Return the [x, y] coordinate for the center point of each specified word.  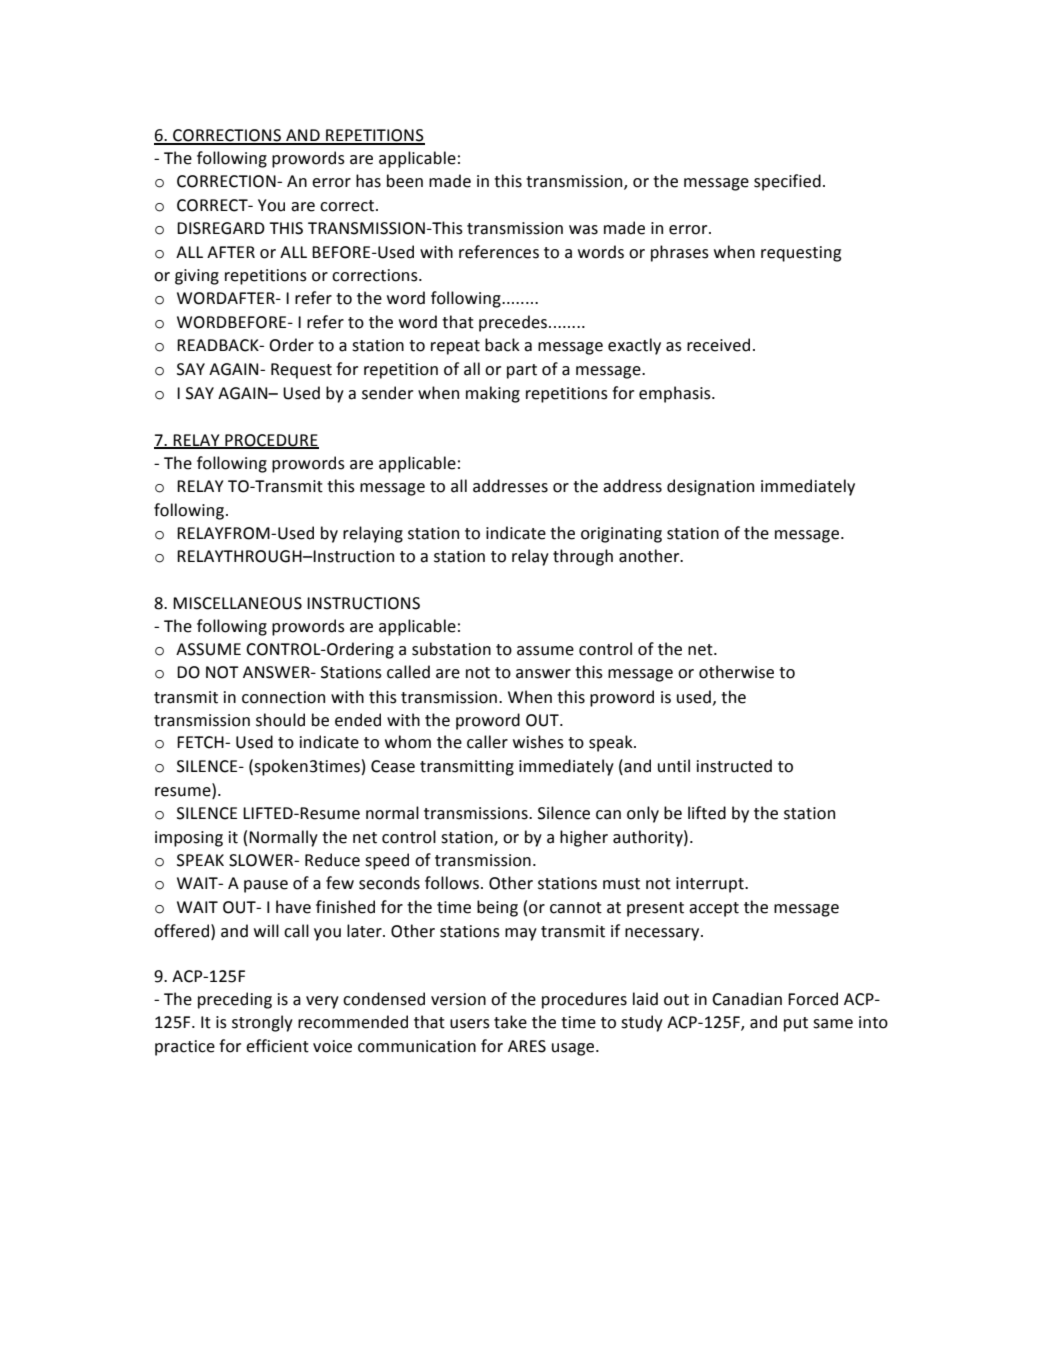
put [796, 1024]
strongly [262, 1023]
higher [584, 838]
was [583, 230]
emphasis [676, 394]
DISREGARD [221, 228]
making [493, 394]
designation [710, 487]
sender [387, 393]
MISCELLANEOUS [237, 603]
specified [787, 182]
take [510, 1022]
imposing [189, 839]
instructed [734, 766]
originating [621, 535]
